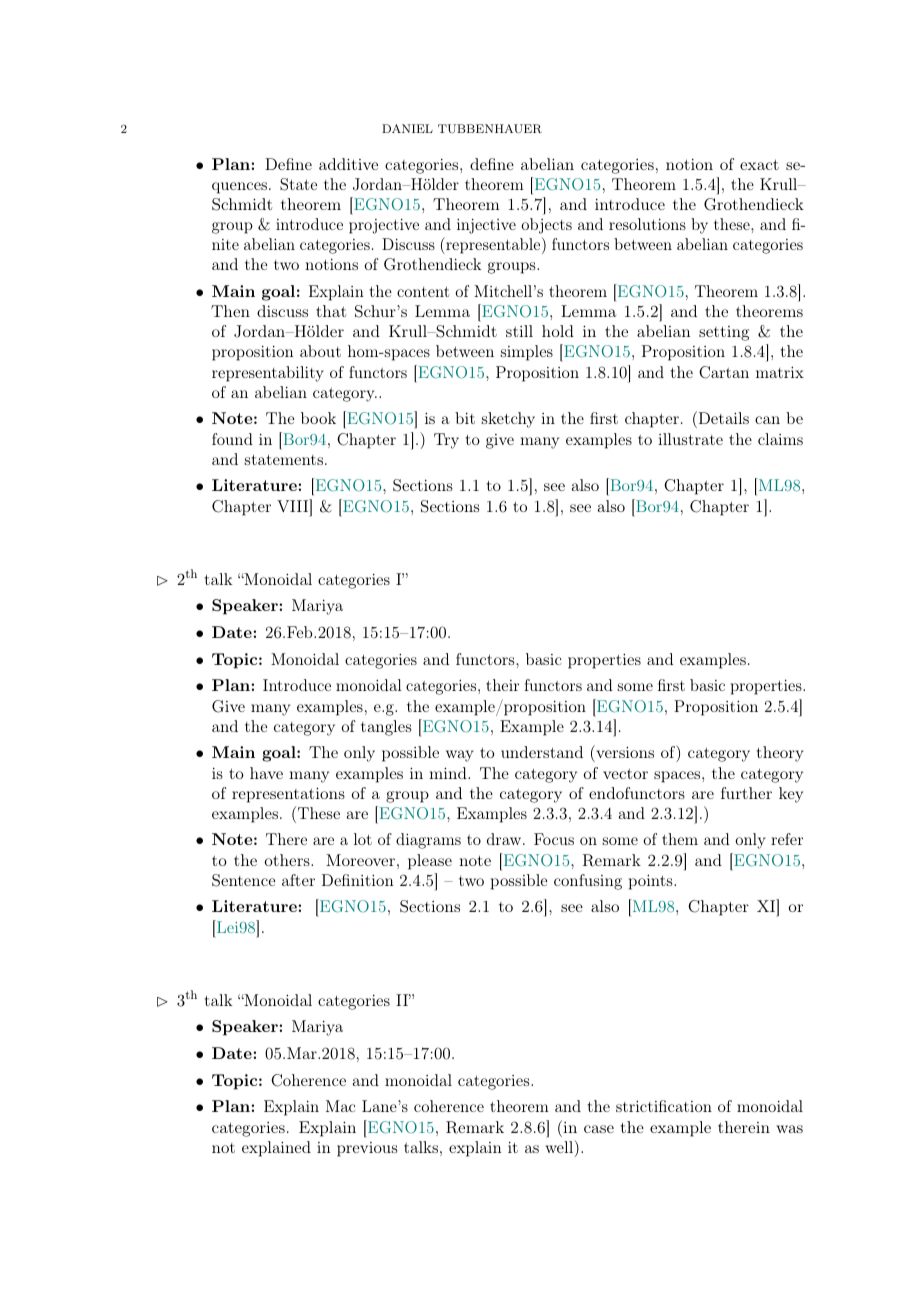 This document has height=1308, width=924. I want to click on exact, so click(759, 165).
